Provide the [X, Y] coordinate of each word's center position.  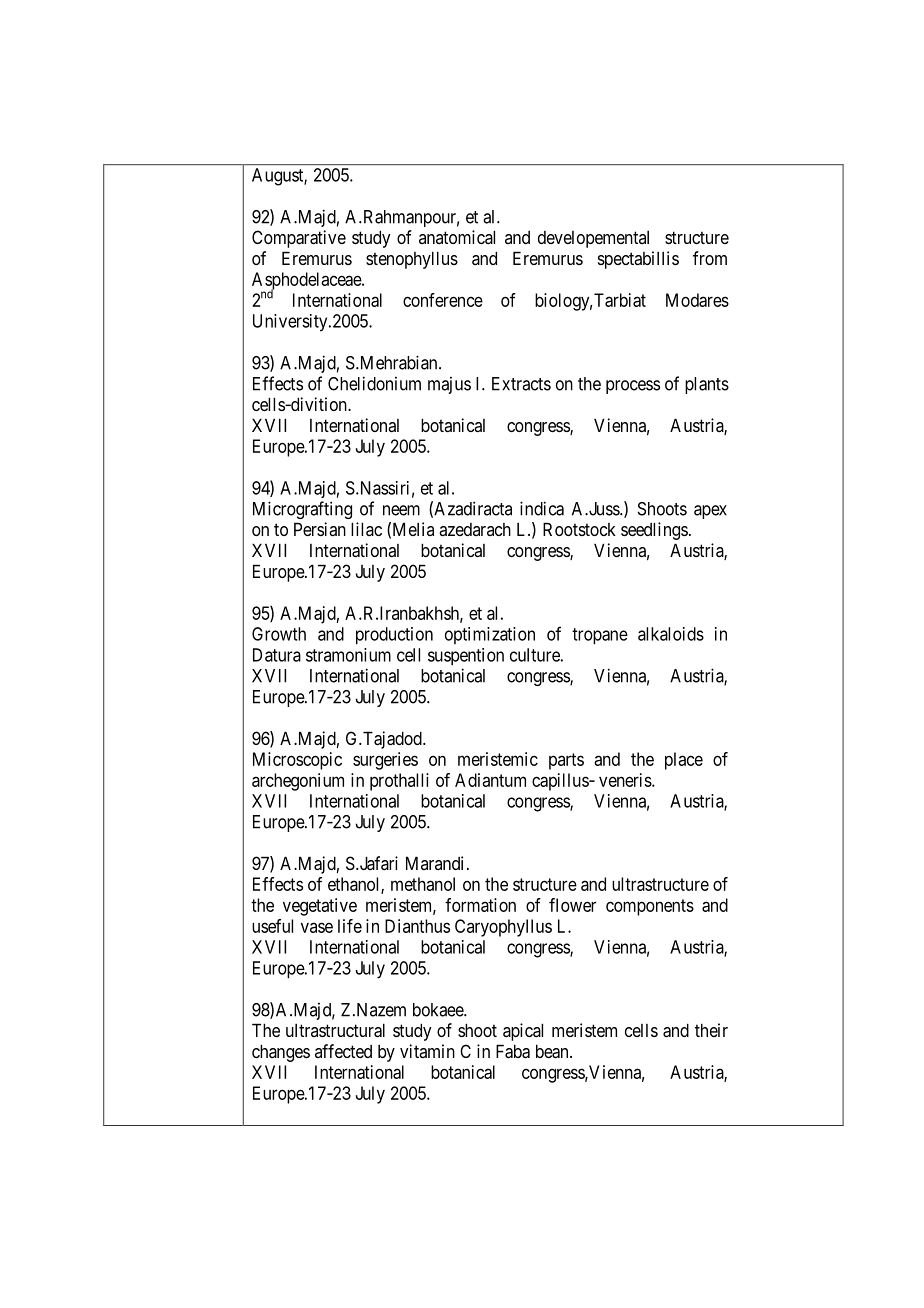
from [710, 258]
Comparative [299, 239]
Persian [320, 529]
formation [480, 905]
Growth [279, 634]
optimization [490, 635]
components [650, 907]
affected [343, 1051]
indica [542, 508]
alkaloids [671, 634]
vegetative [320, 907]
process [633, 387]
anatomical [457, 237]
